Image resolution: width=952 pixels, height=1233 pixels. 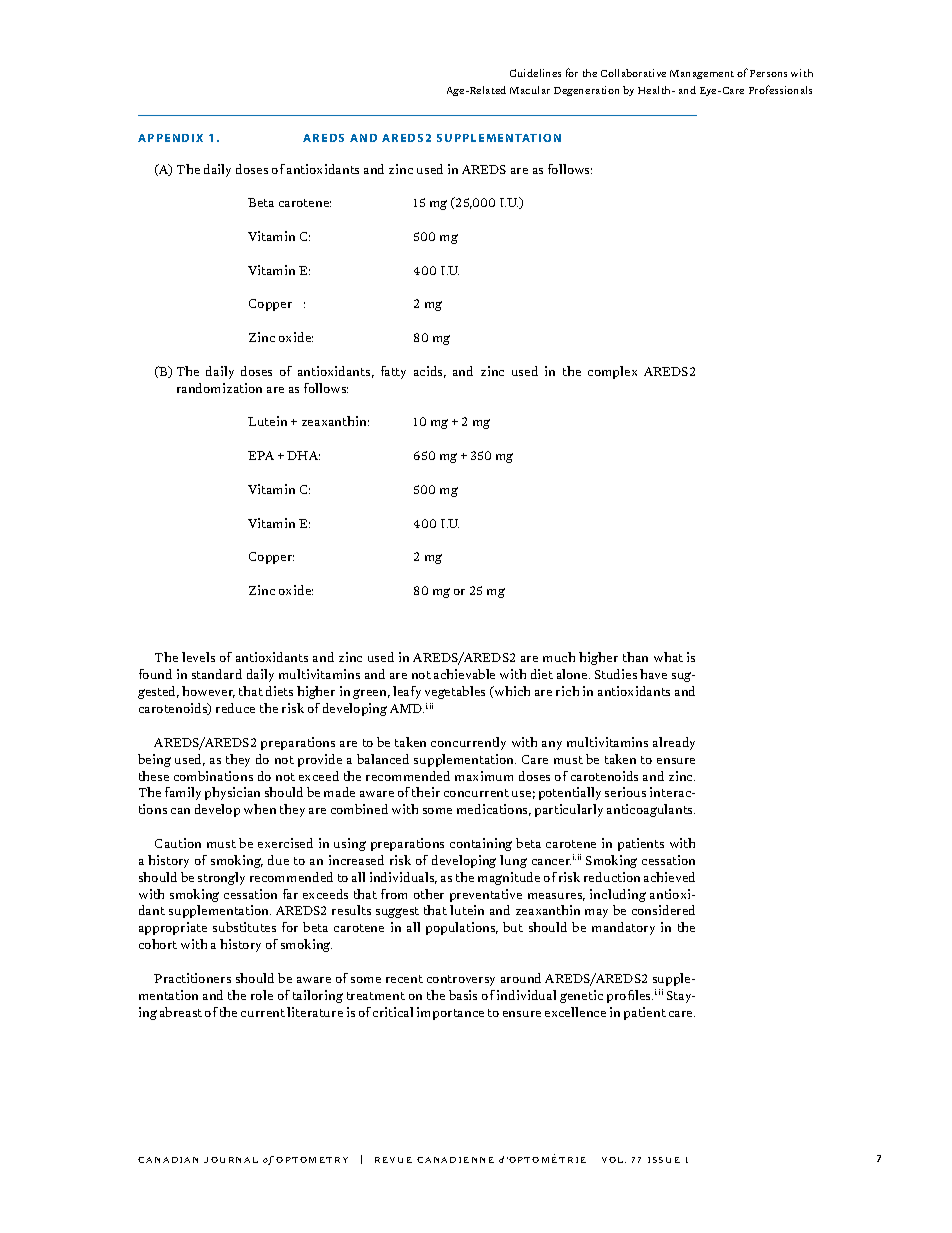 I want to click on achievable, so click(x=464, y=674).
